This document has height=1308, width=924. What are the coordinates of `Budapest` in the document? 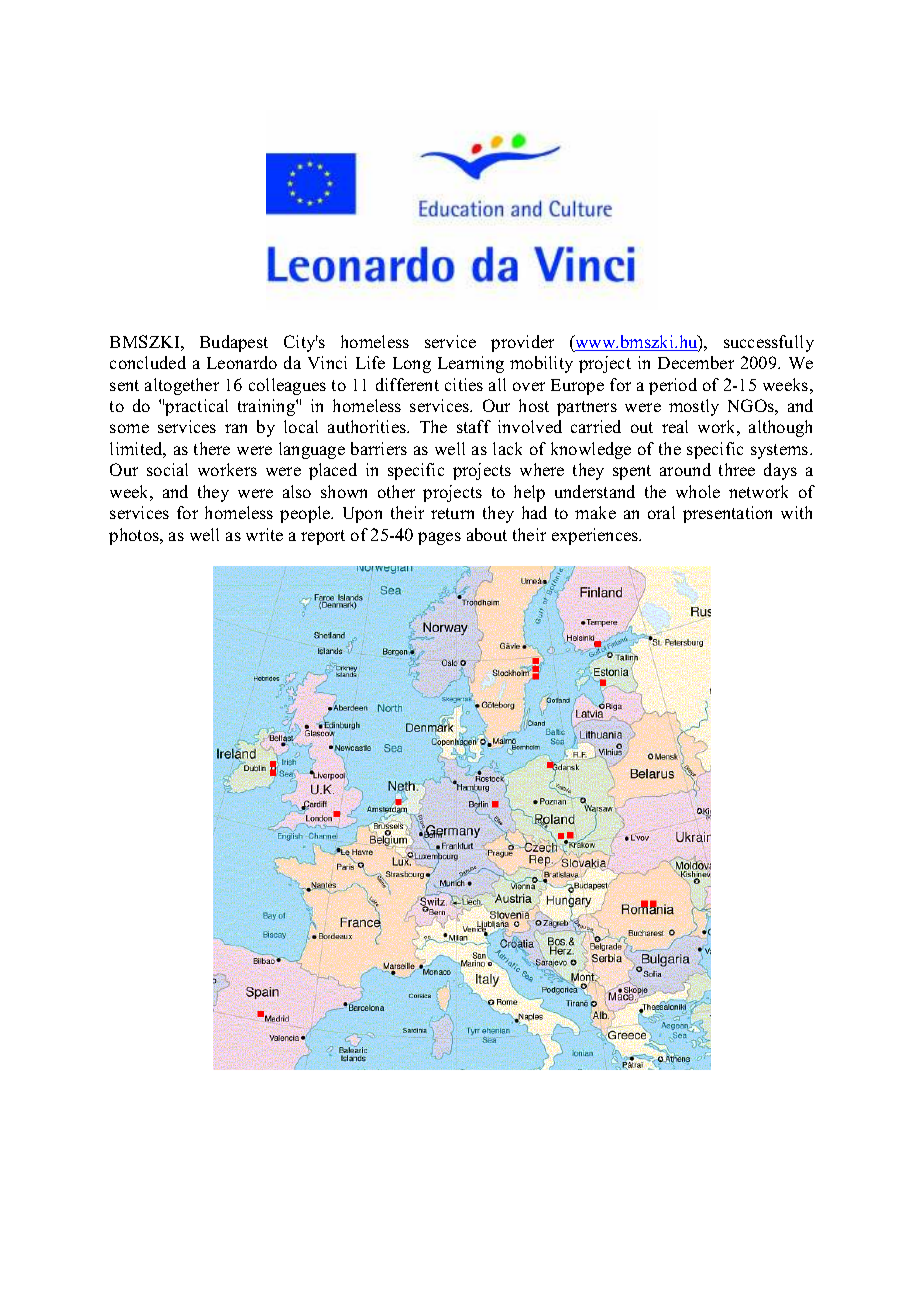 It's located at (234, 343).
